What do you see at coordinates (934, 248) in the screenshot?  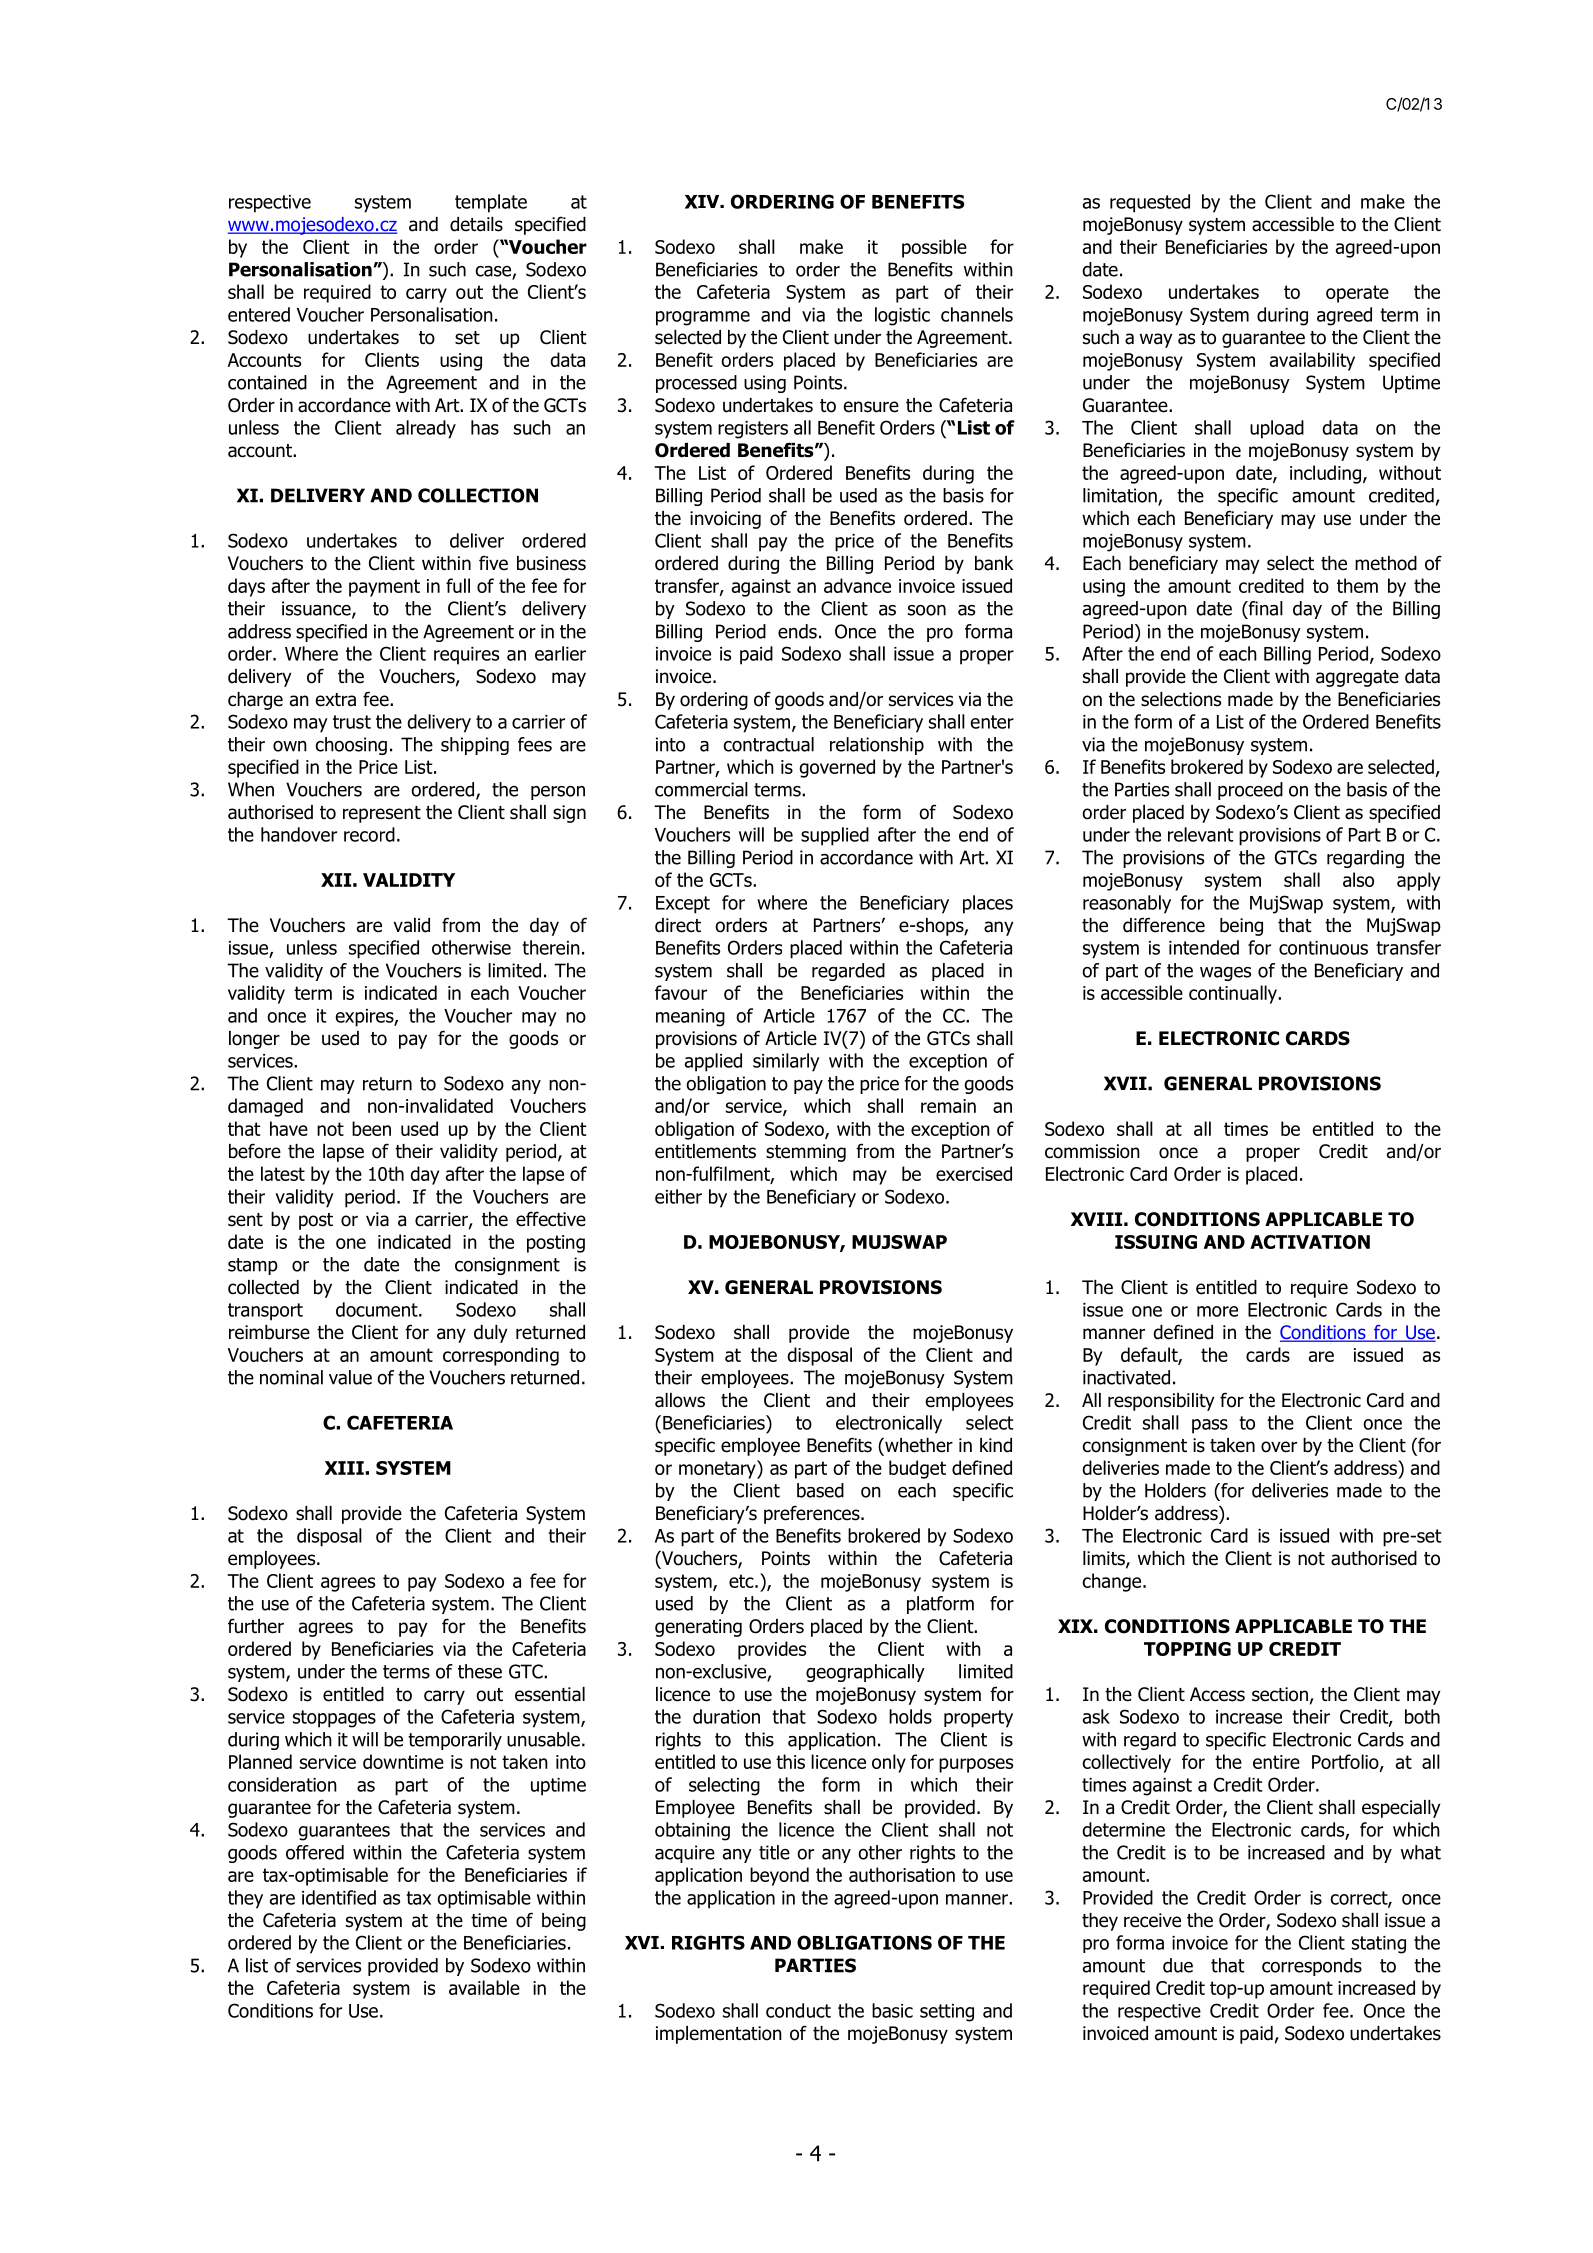 I see `possible` at bounding box center [934, 248].
